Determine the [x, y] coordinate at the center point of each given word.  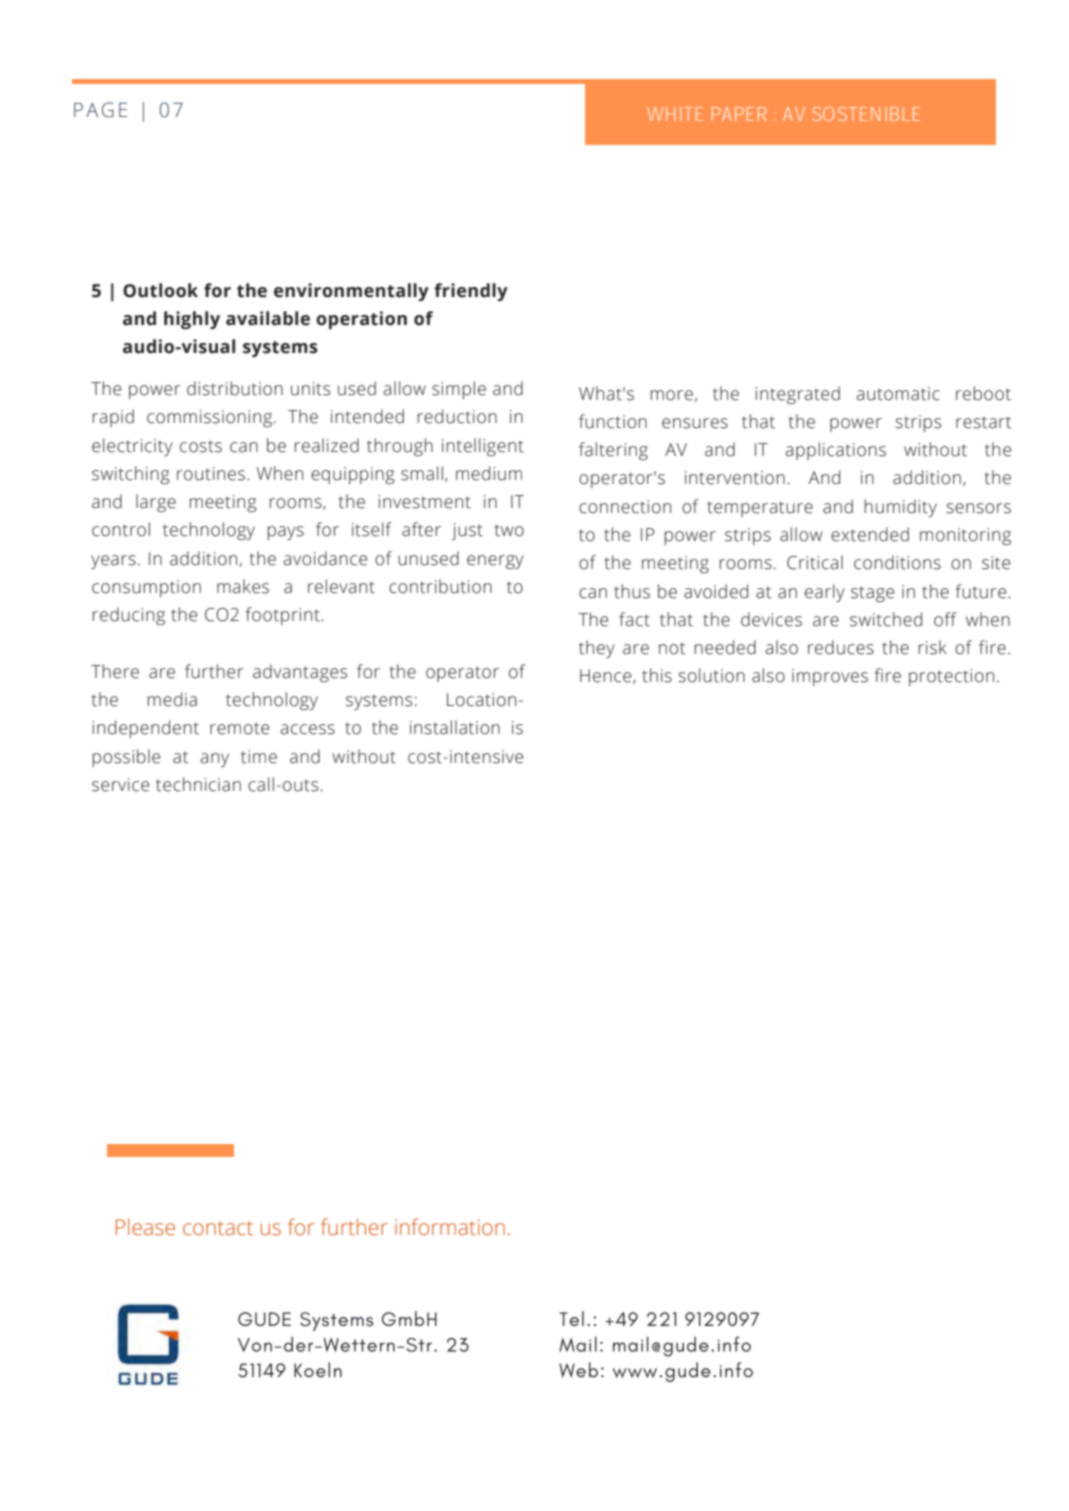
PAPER [739, 114]
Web [578, 1370]
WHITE [675, 114]
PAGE [100, 110]
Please [145, 1227]
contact [218, 1228]
